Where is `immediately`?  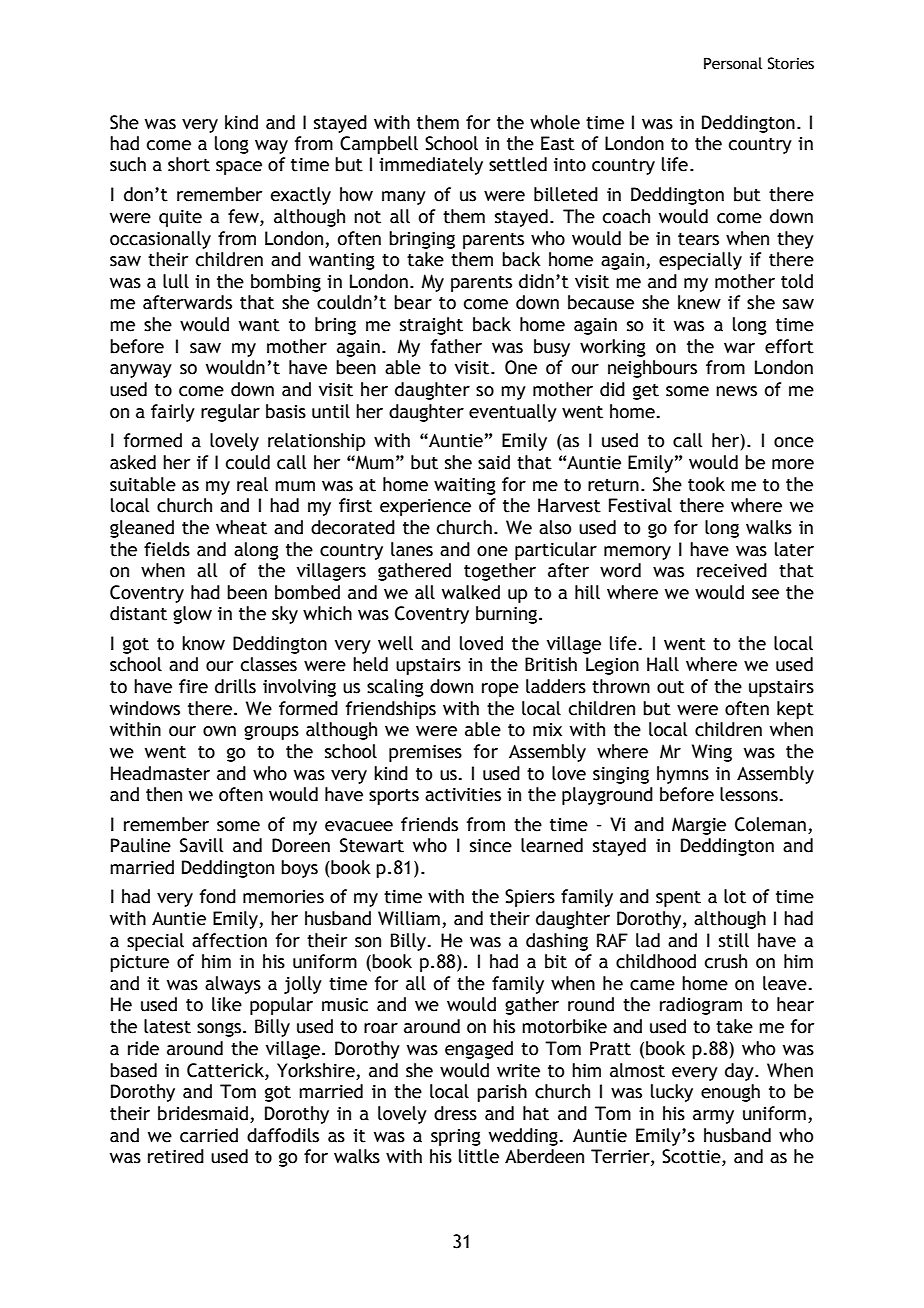
immediately is located at coordinates (431, 166).
